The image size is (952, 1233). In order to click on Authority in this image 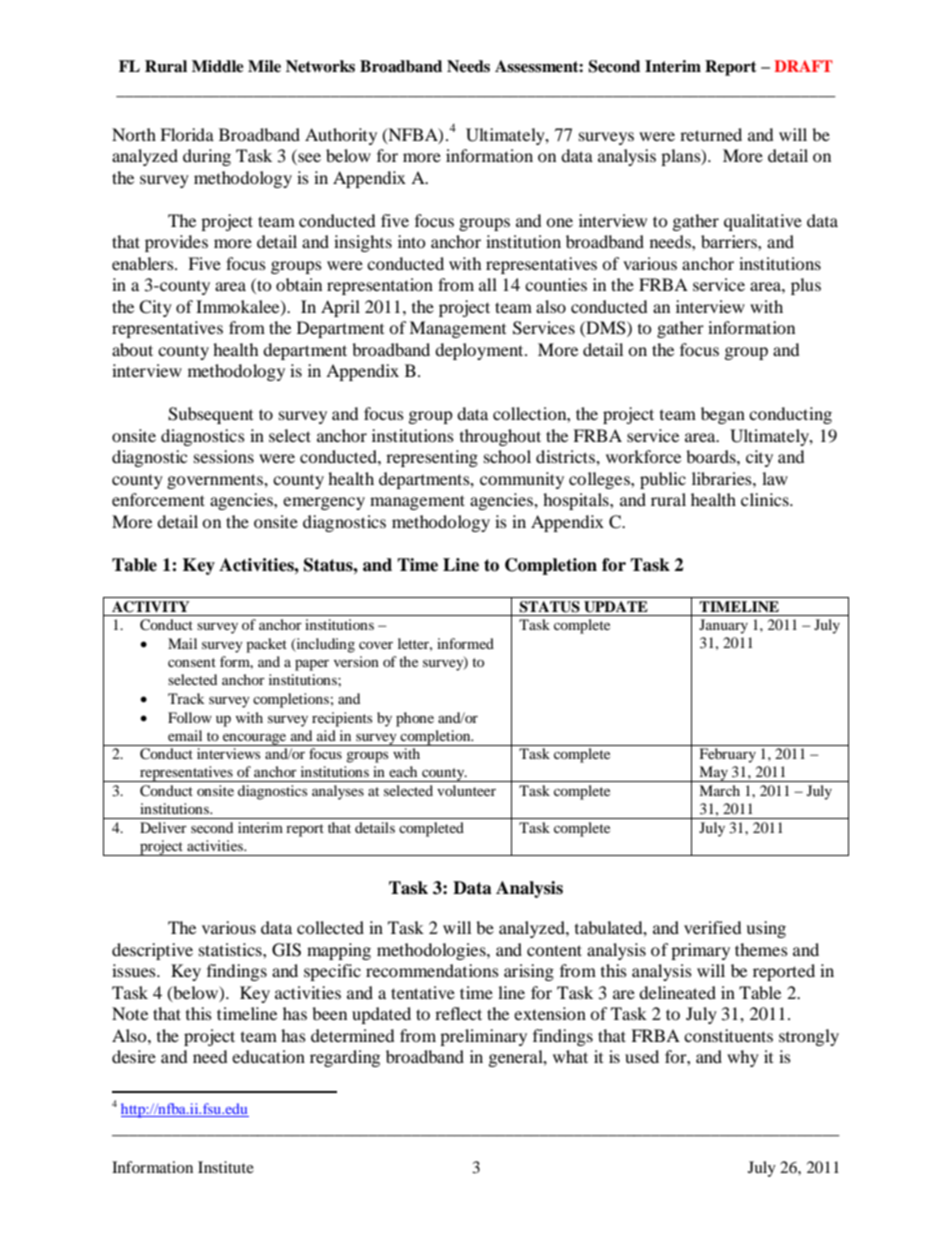, I will do `click(341, 136)`.
